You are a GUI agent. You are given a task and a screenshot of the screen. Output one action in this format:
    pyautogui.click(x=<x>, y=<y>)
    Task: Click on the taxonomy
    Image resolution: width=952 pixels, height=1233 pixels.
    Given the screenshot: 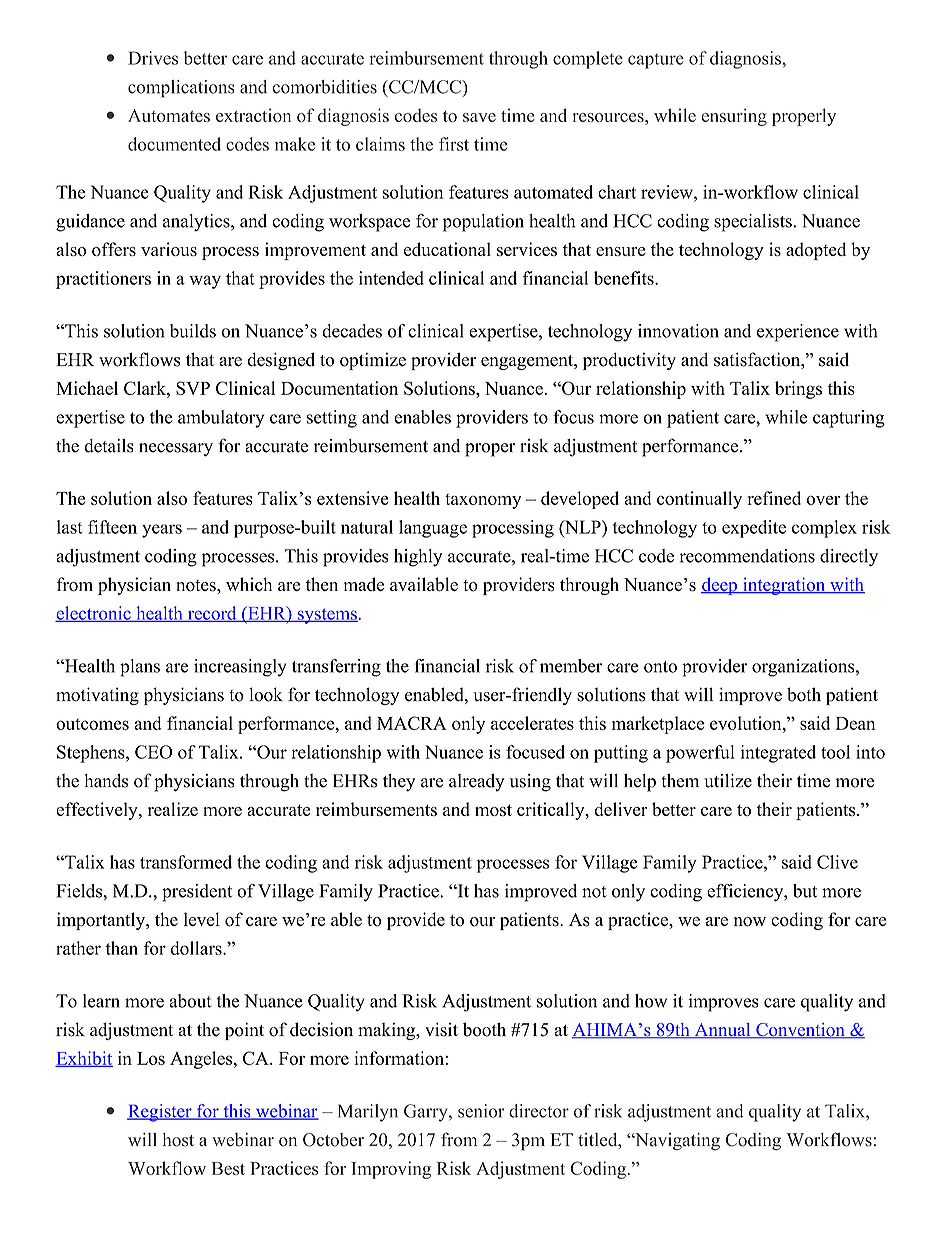 What is the action you would take?
    pyautogui.click(x=483, y=501)
